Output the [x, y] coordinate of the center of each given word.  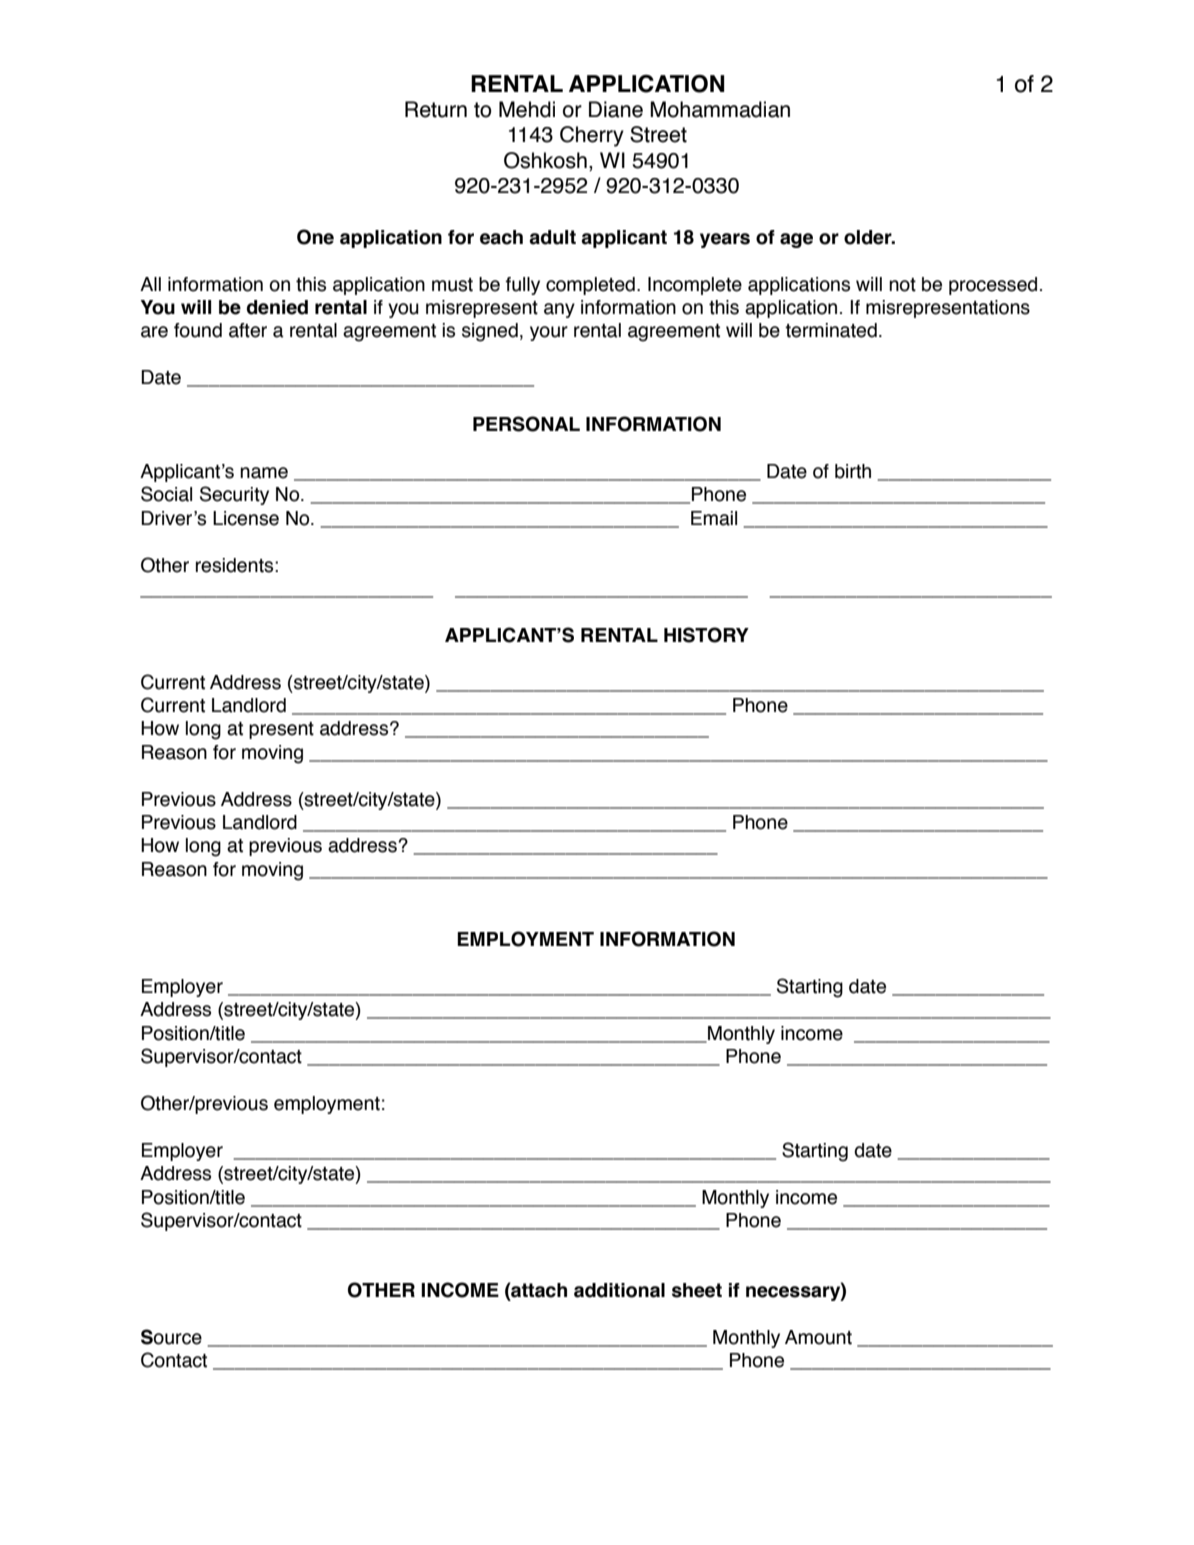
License [246, 518]
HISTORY [706, 635]
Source [171, 1337]
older [869, 237]
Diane [616, 109]
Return [436, 109]
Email [714, 518]
